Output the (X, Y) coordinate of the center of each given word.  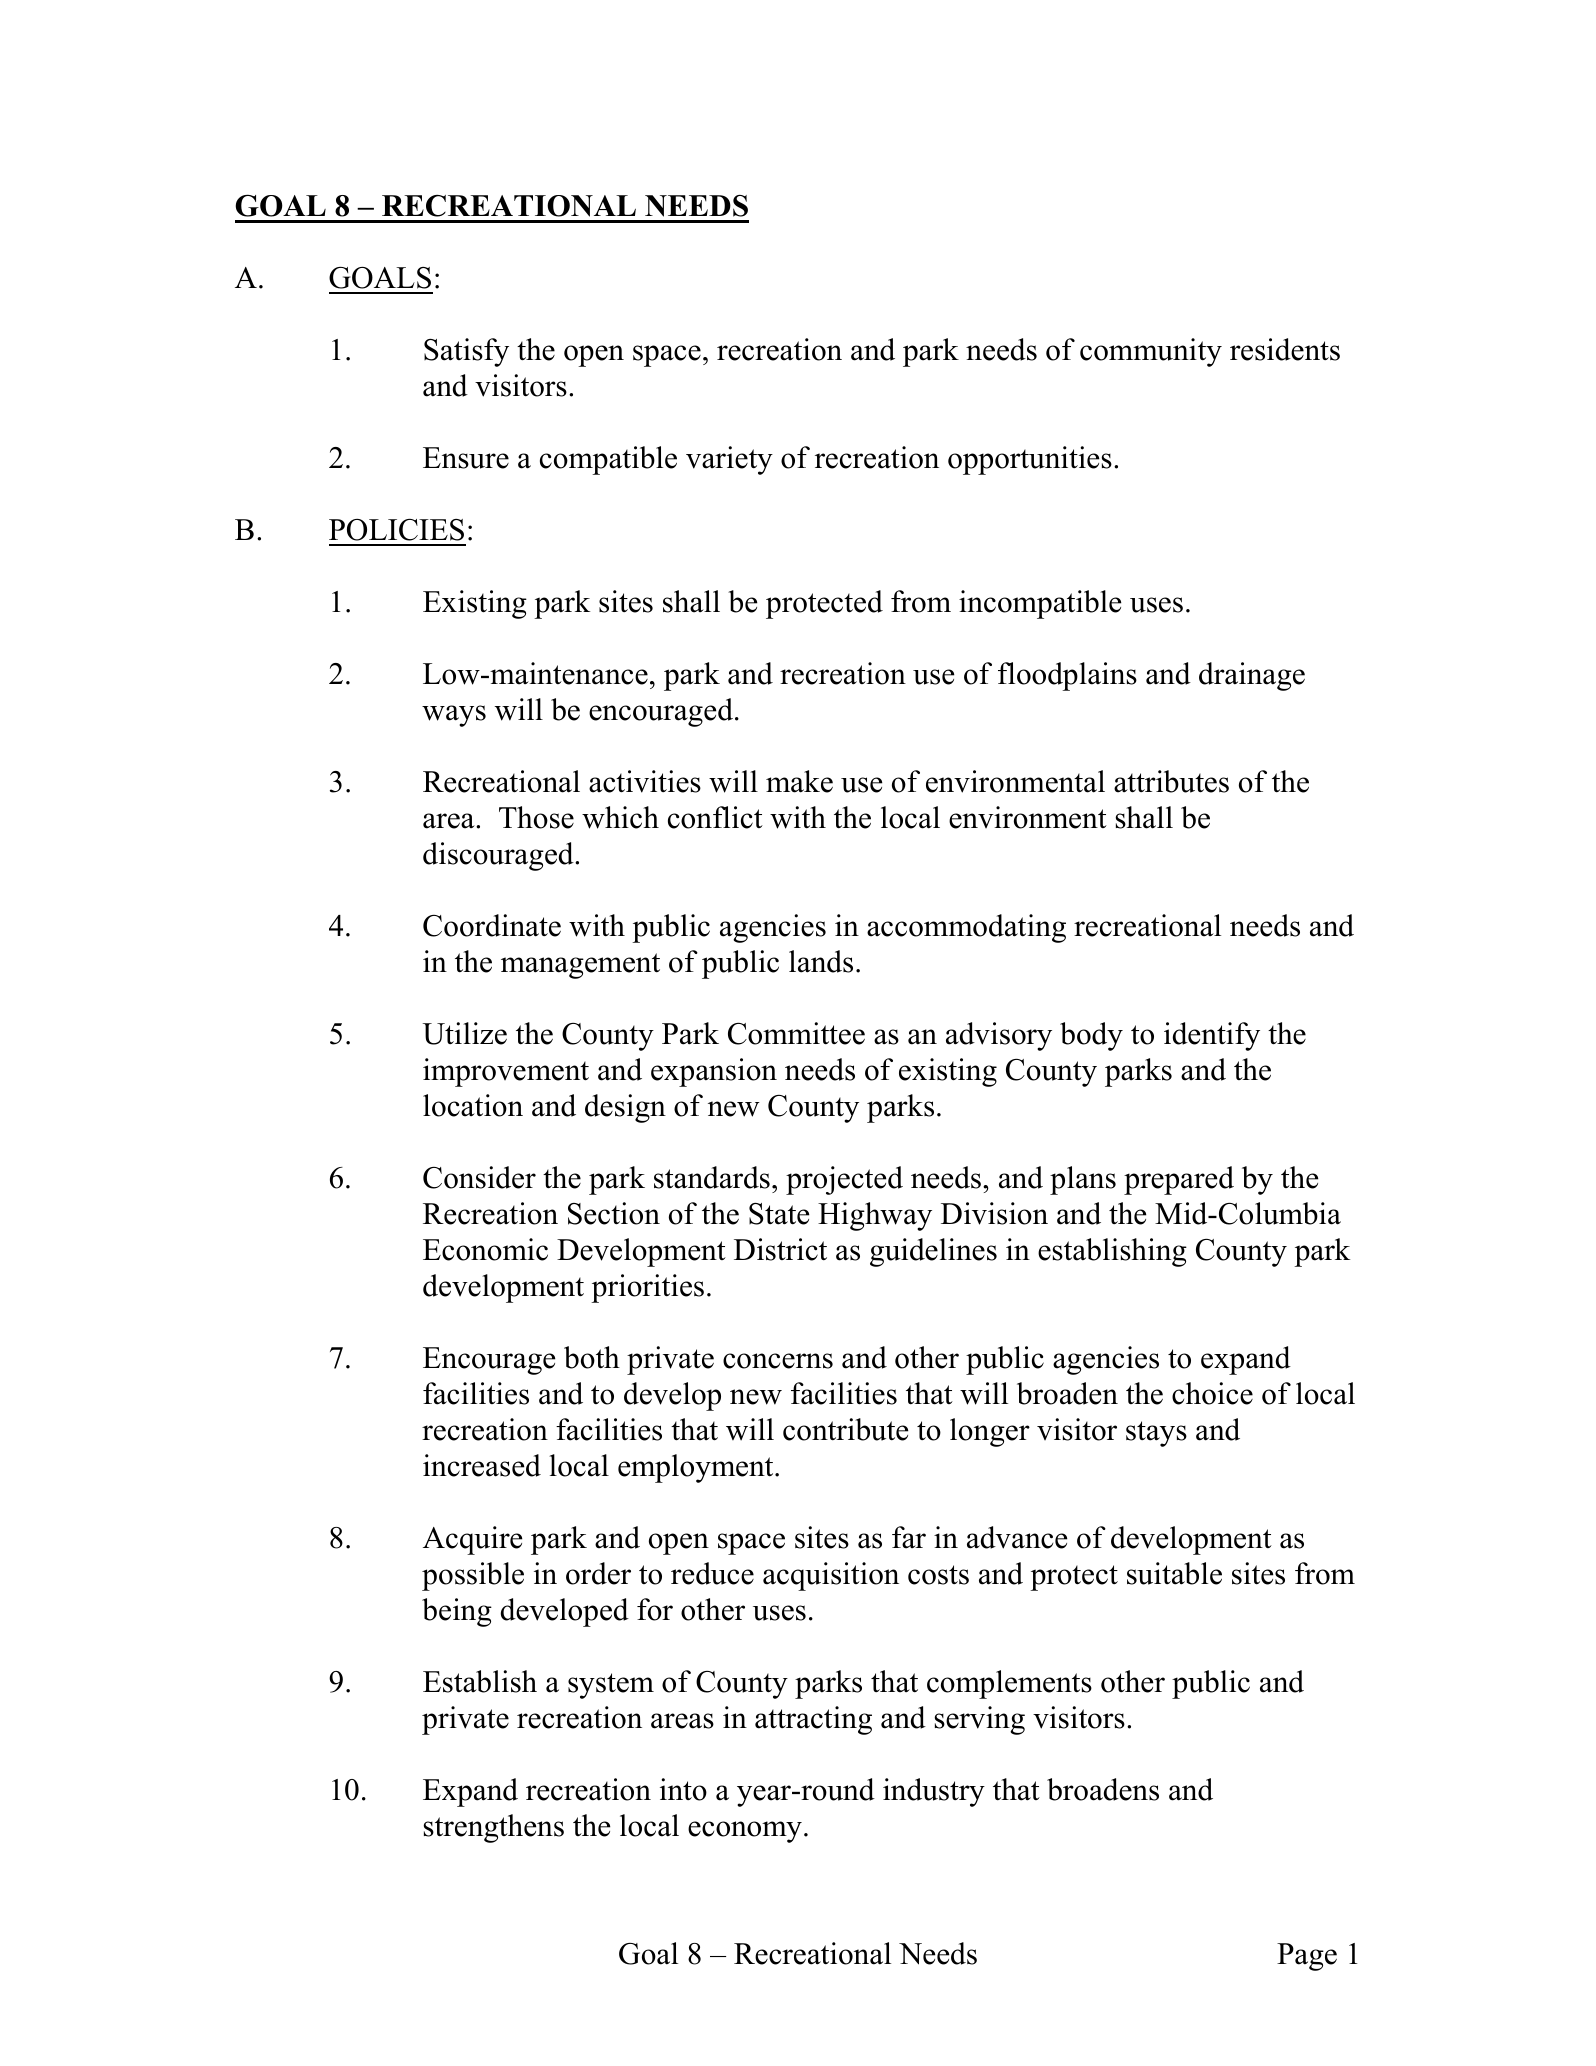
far (909, 1537)
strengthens (493, 1828)
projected (844, 1180)
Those (536, 817)
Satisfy (466, 352)
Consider (479, 1177)
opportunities (1030, 460)
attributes (1171, 781)
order (598, 1573)
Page (1307, 1957)
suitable (1174, 1573)
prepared (1179, 1180)
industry (934, 1792)
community (1151, 352)
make (799, 781)
